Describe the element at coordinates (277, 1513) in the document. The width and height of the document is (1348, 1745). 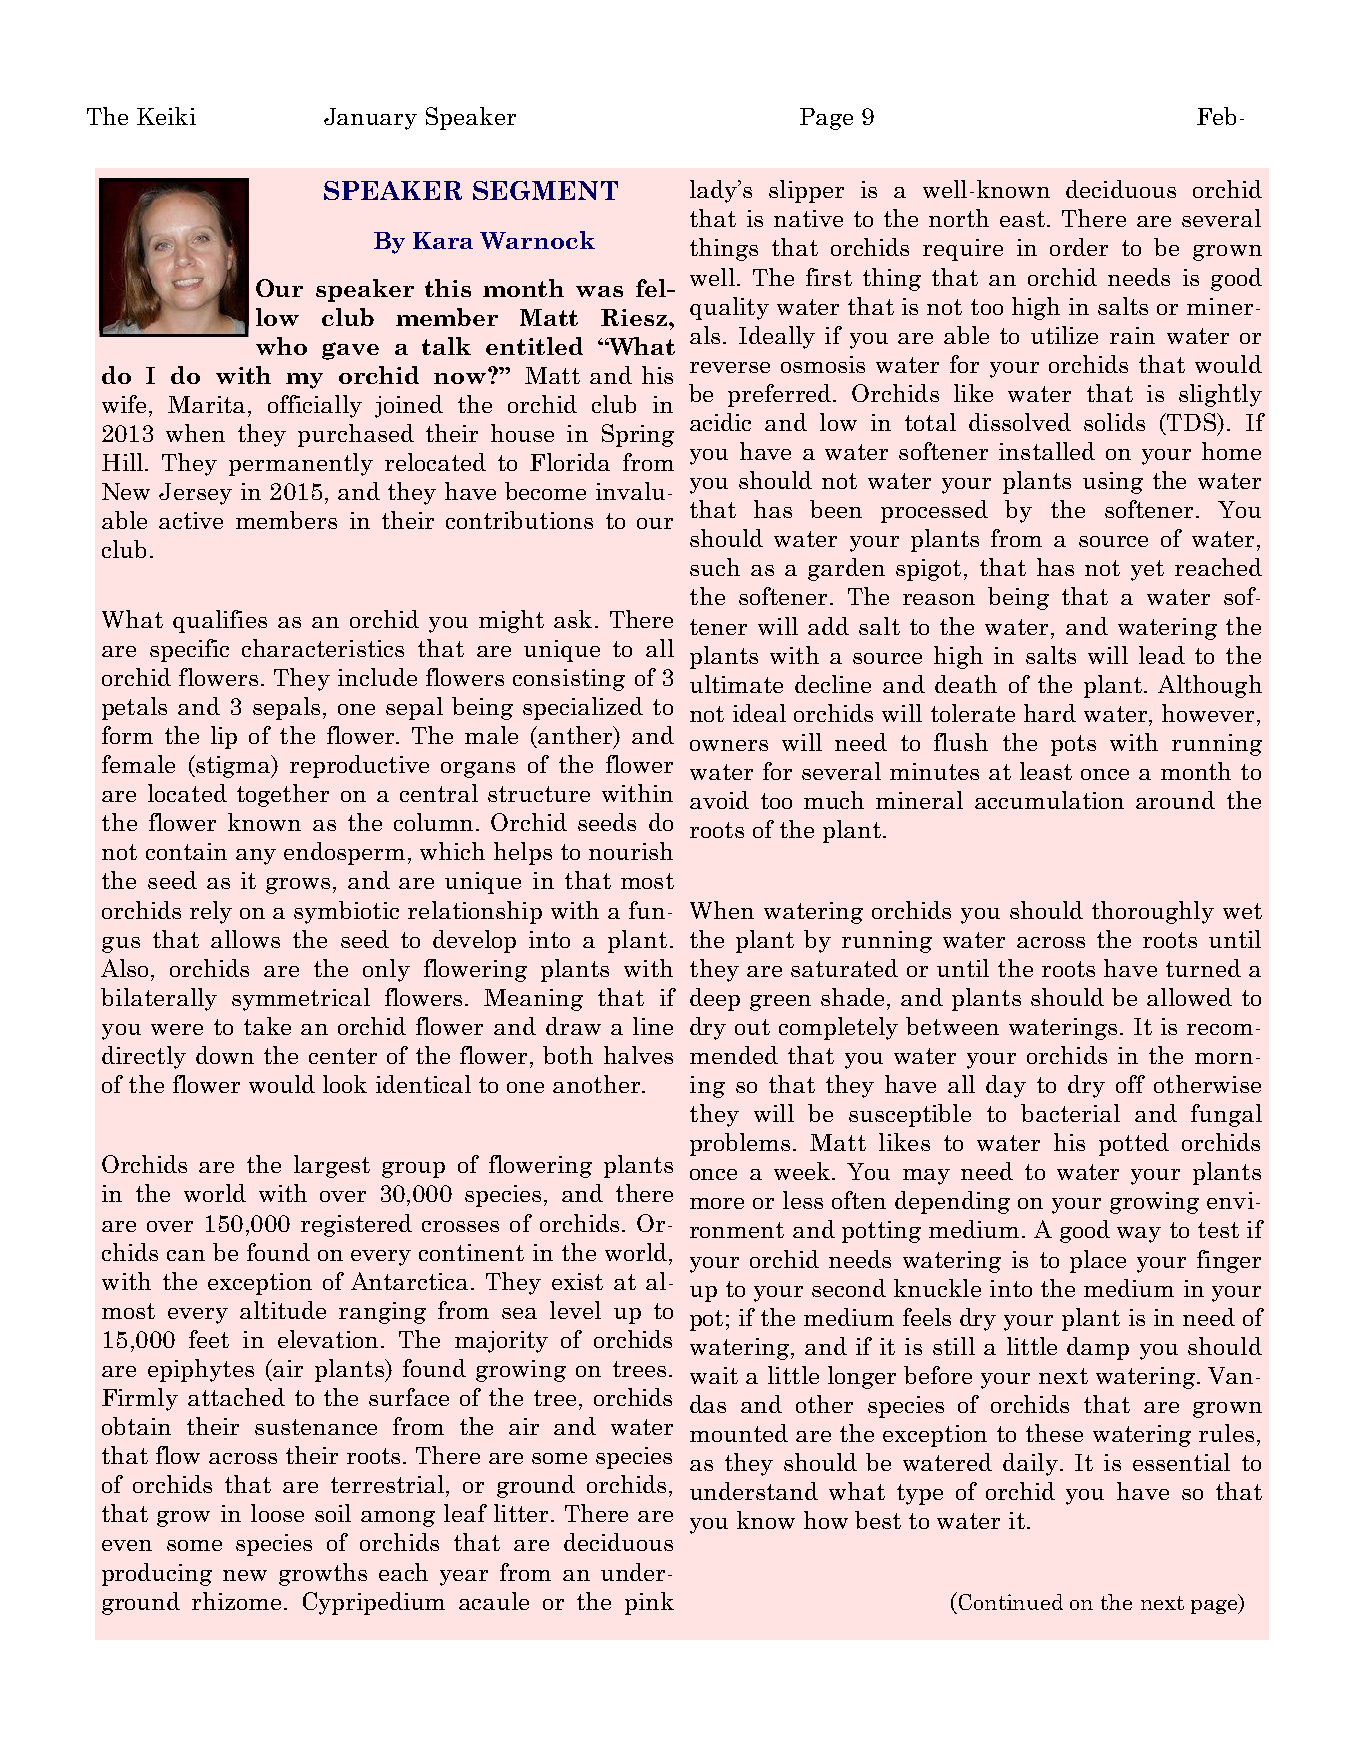
I see `loose` at that location.
